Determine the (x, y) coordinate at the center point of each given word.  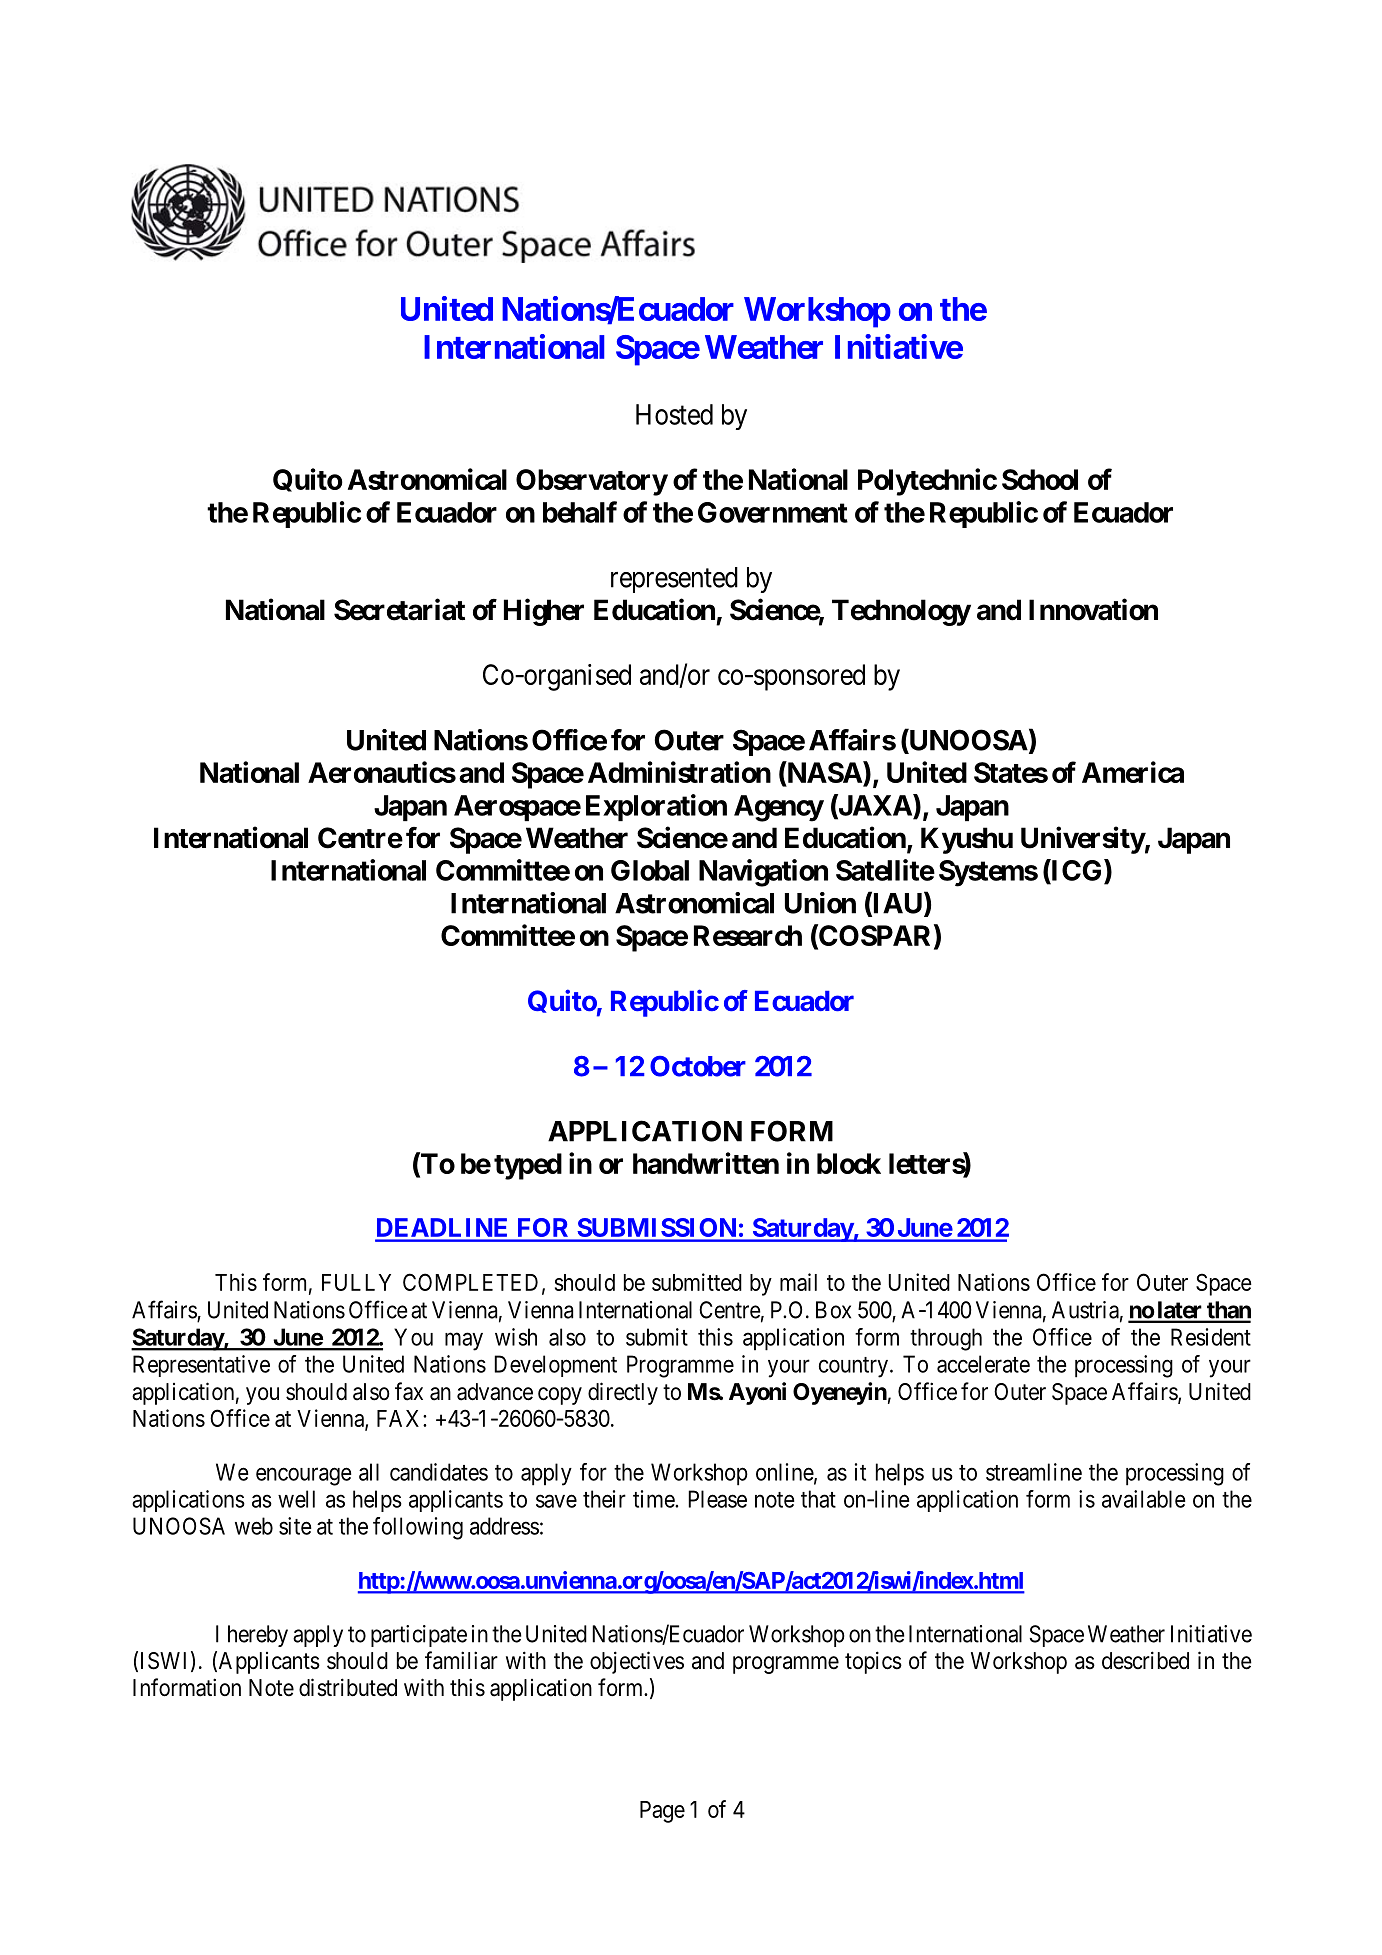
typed (528, 1166)
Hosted (674, 414)
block (849, 1163)
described (1145, 1660)
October (698, 1066)
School (1040, 479)
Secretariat (399, 609)
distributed (348, 1687)
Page (662, 1812)
